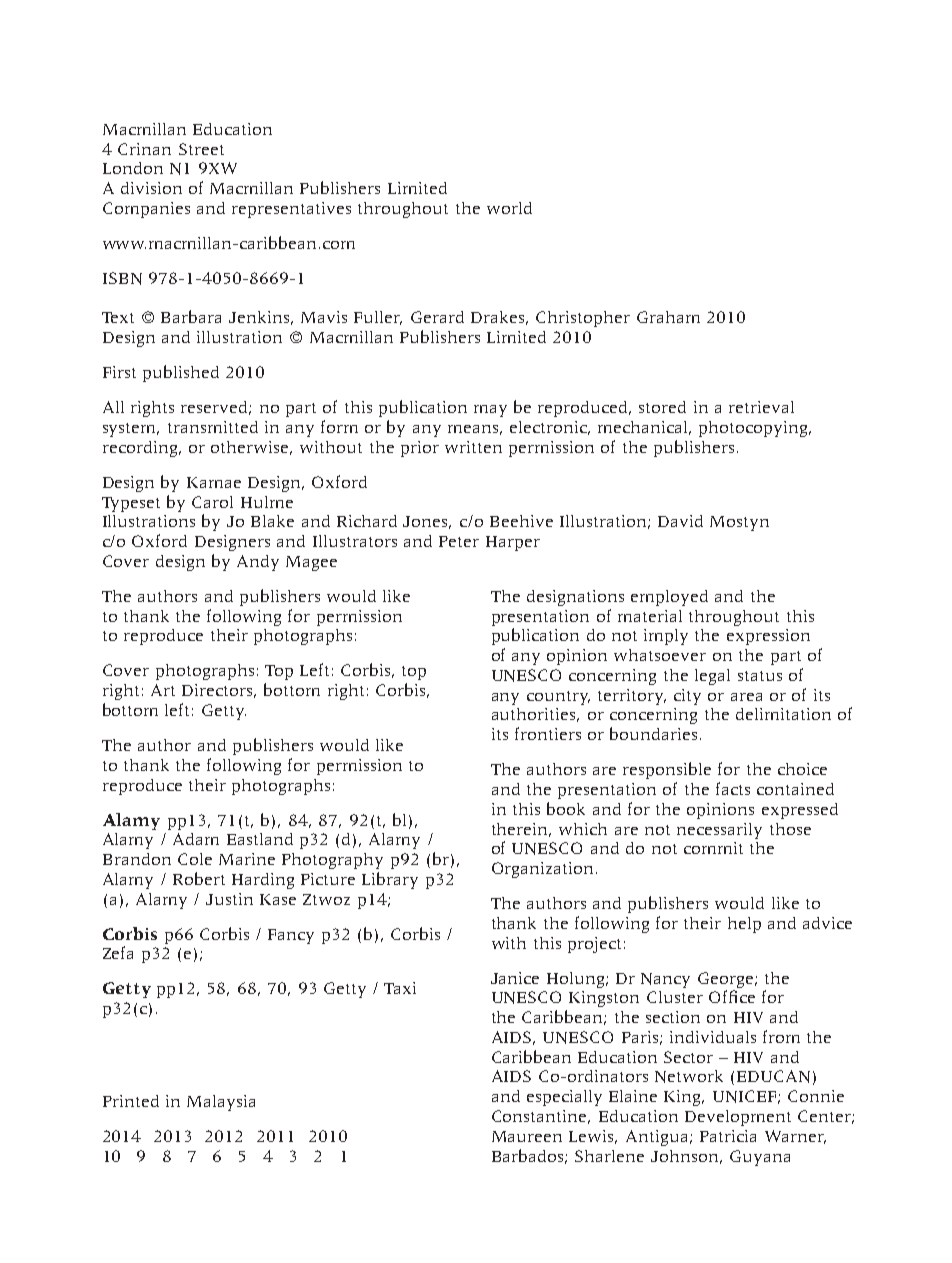 This image has height=1263, width=952. Describe the element at coordinates (199, 878) in the image. I see `Robert` at that location.
